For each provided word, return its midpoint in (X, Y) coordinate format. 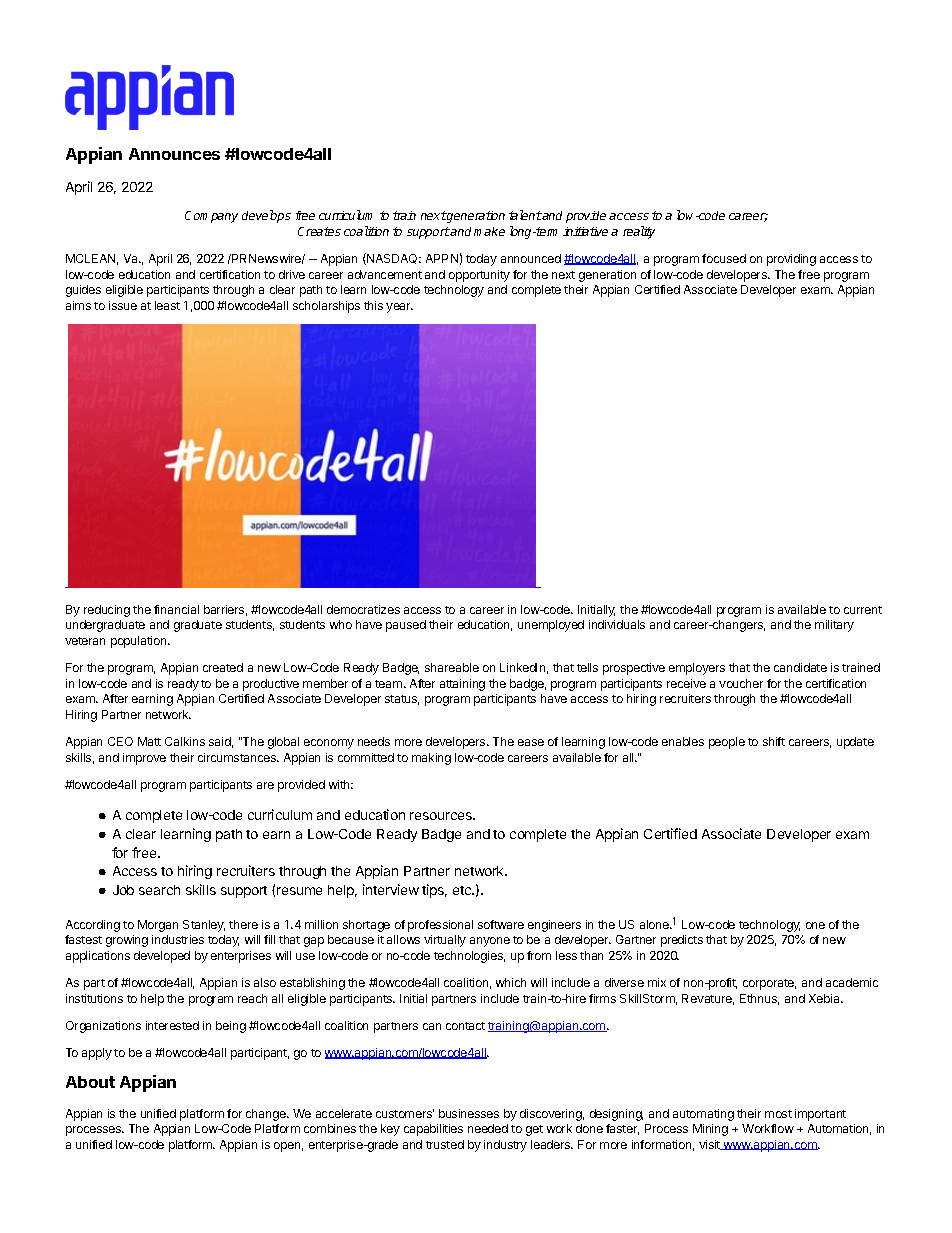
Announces (174, 154)
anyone (490, 942)
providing (791, 260)
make (489, 231)
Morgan (158, 926)
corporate (769, 984)
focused (724, 258)
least (167, 305)
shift (774, 741)
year (399, 308)
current (863, 610)
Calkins (185, 741)
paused (406, 626)
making (431, 759)
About (90, 1082)
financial (176, 609)
